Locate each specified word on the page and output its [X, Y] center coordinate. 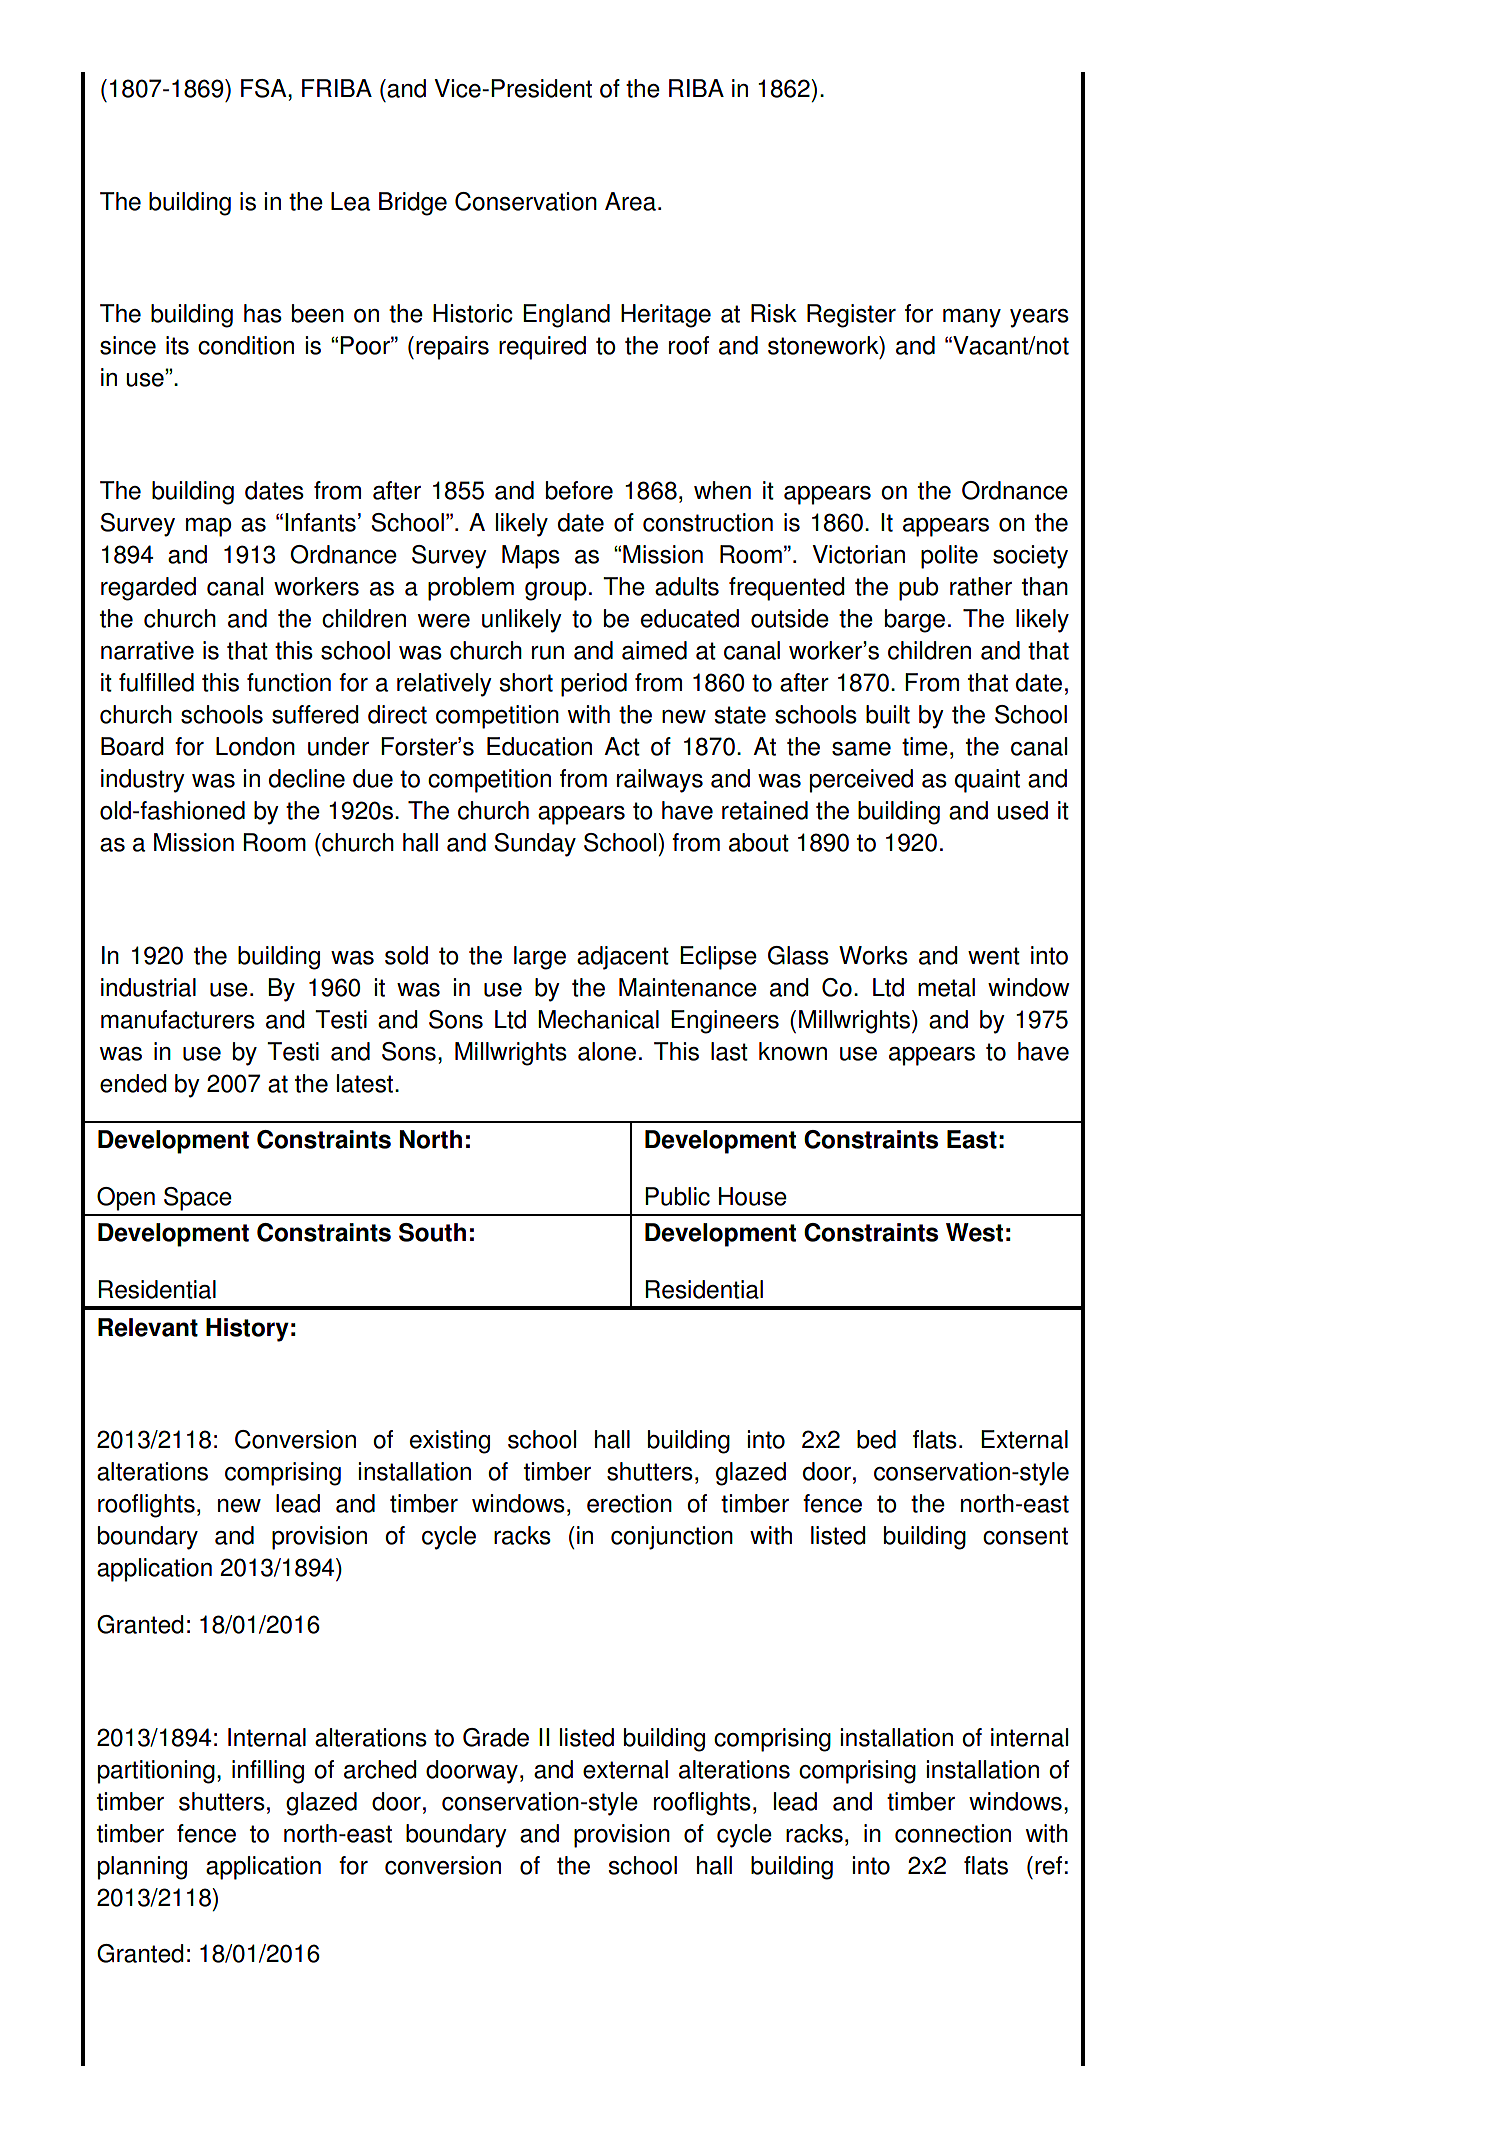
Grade [496, 1737]
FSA [265, 88]
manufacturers [178, 1019]
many [972, 318]
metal [946, 987]
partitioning [156, 1772]
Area [630, 201]
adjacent [623, 958]
